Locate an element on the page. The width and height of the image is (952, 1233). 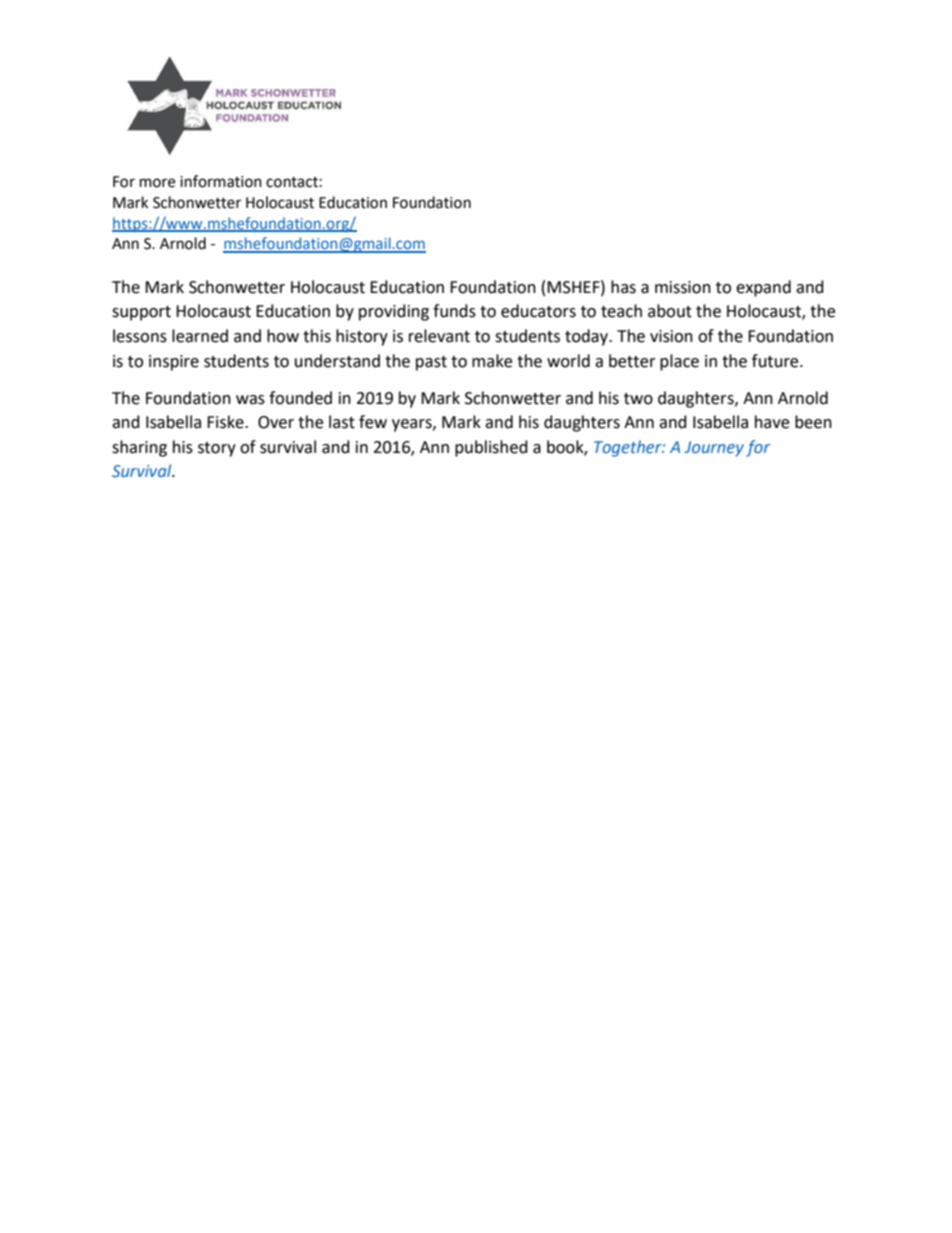
published is located at coordinates (491, 448).
